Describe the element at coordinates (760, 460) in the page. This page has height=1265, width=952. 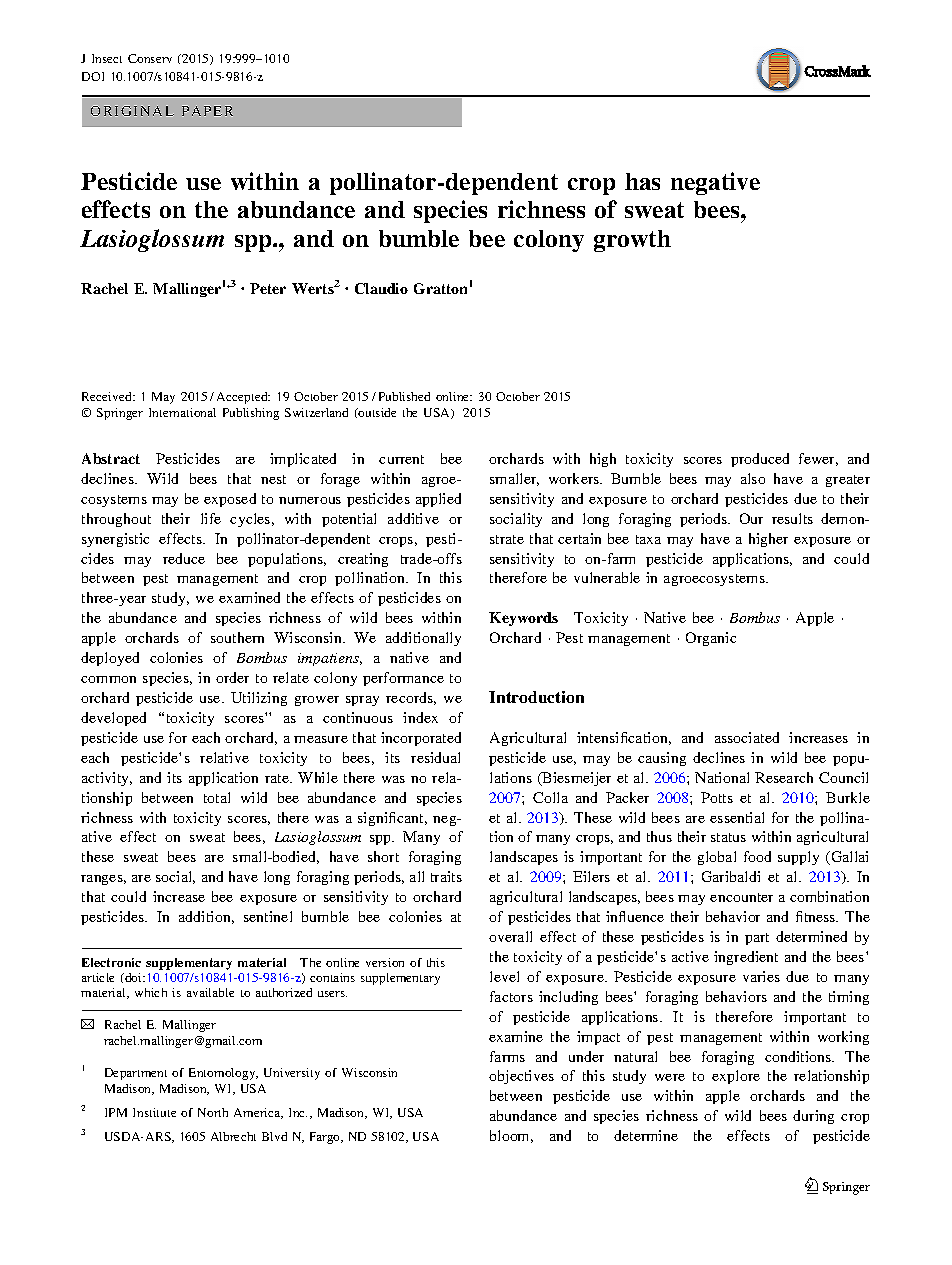
I see `produced` at that location.
